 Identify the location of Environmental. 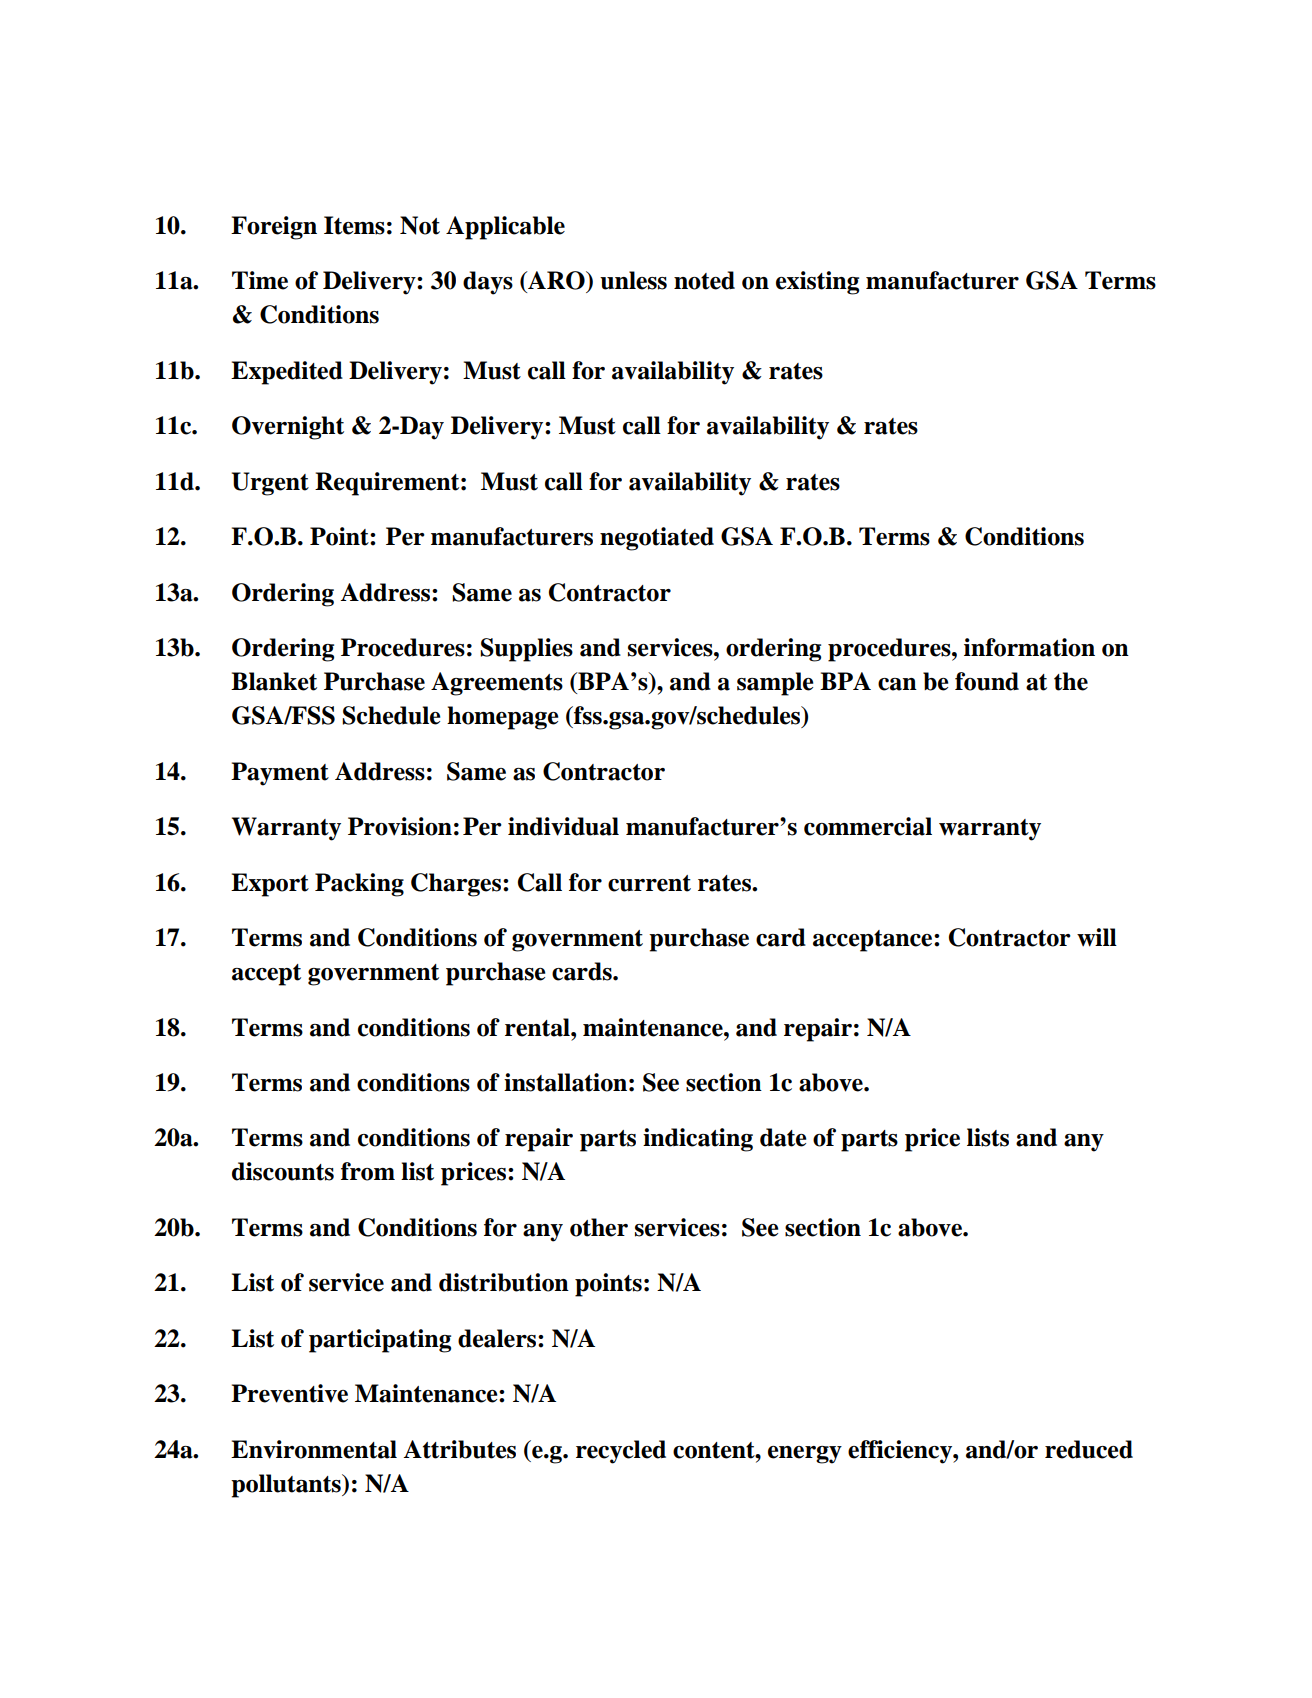
(314, 1449).
